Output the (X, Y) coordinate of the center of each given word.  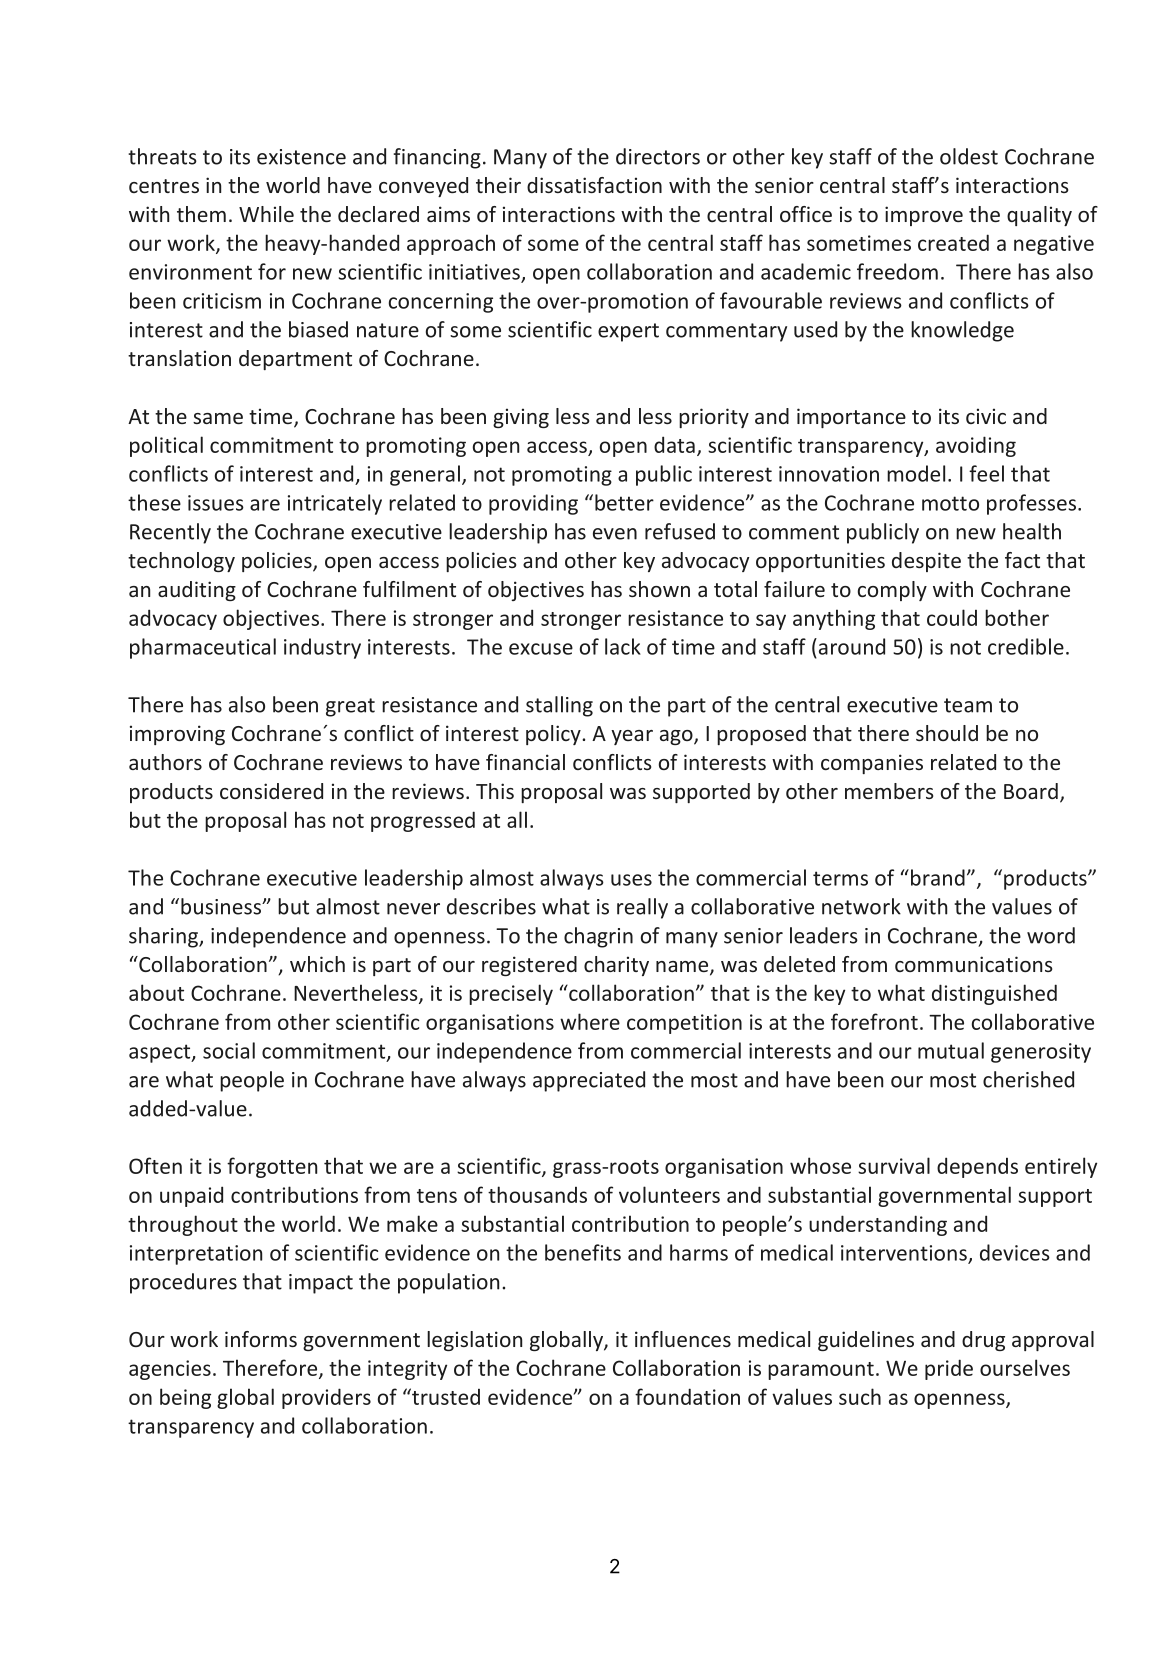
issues (216, 503)
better (624, 502)
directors (658, 156)
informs (261, 1339)
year (632, 737)
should (947, 733)
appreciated (589, 1081)
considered (271, 791)
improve (924, 216)
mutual (951, 1050)
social (229, 1050)
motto (950, 503)
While (266, 214)
